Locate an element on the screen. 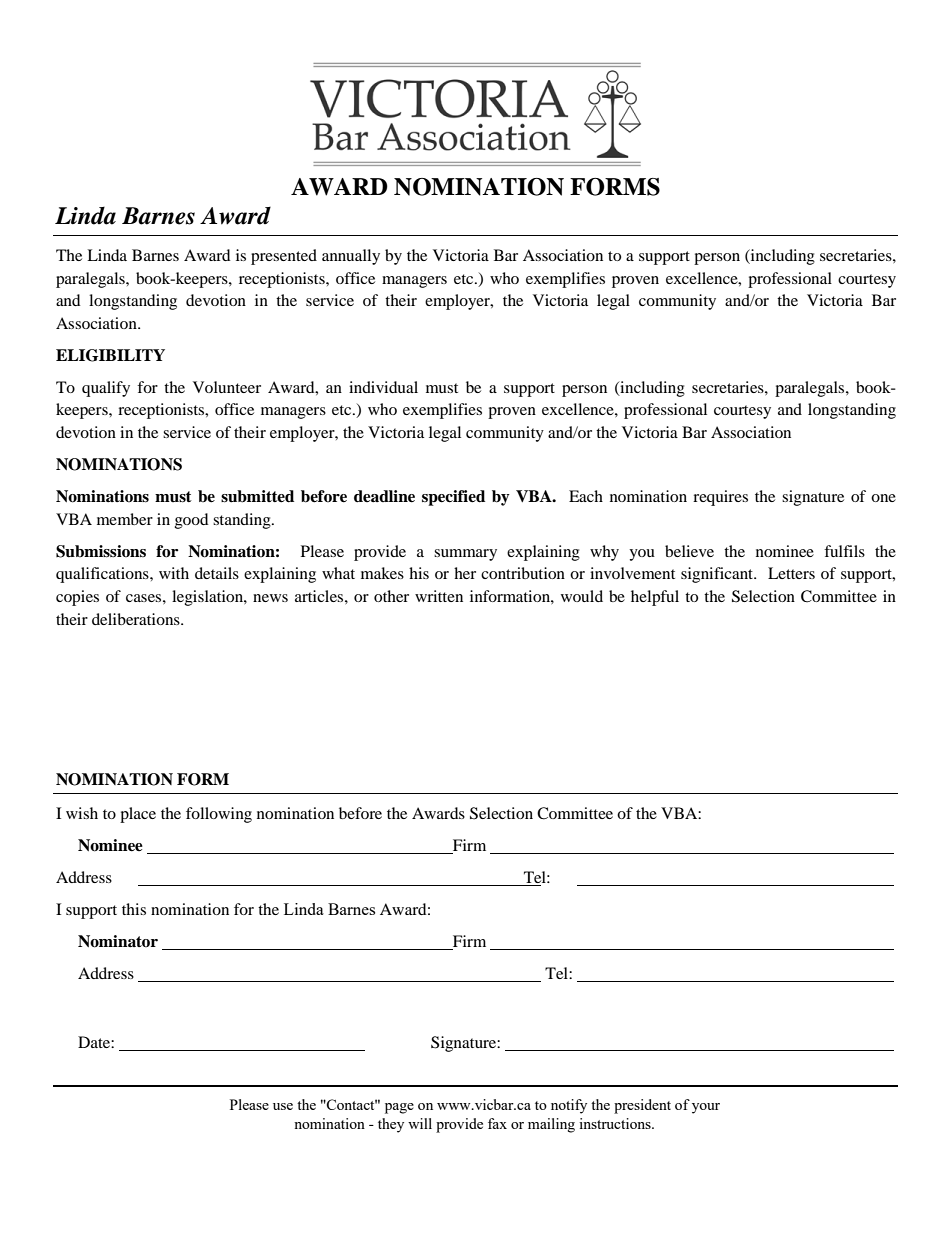  annually is located at coordinates (351, 257).
